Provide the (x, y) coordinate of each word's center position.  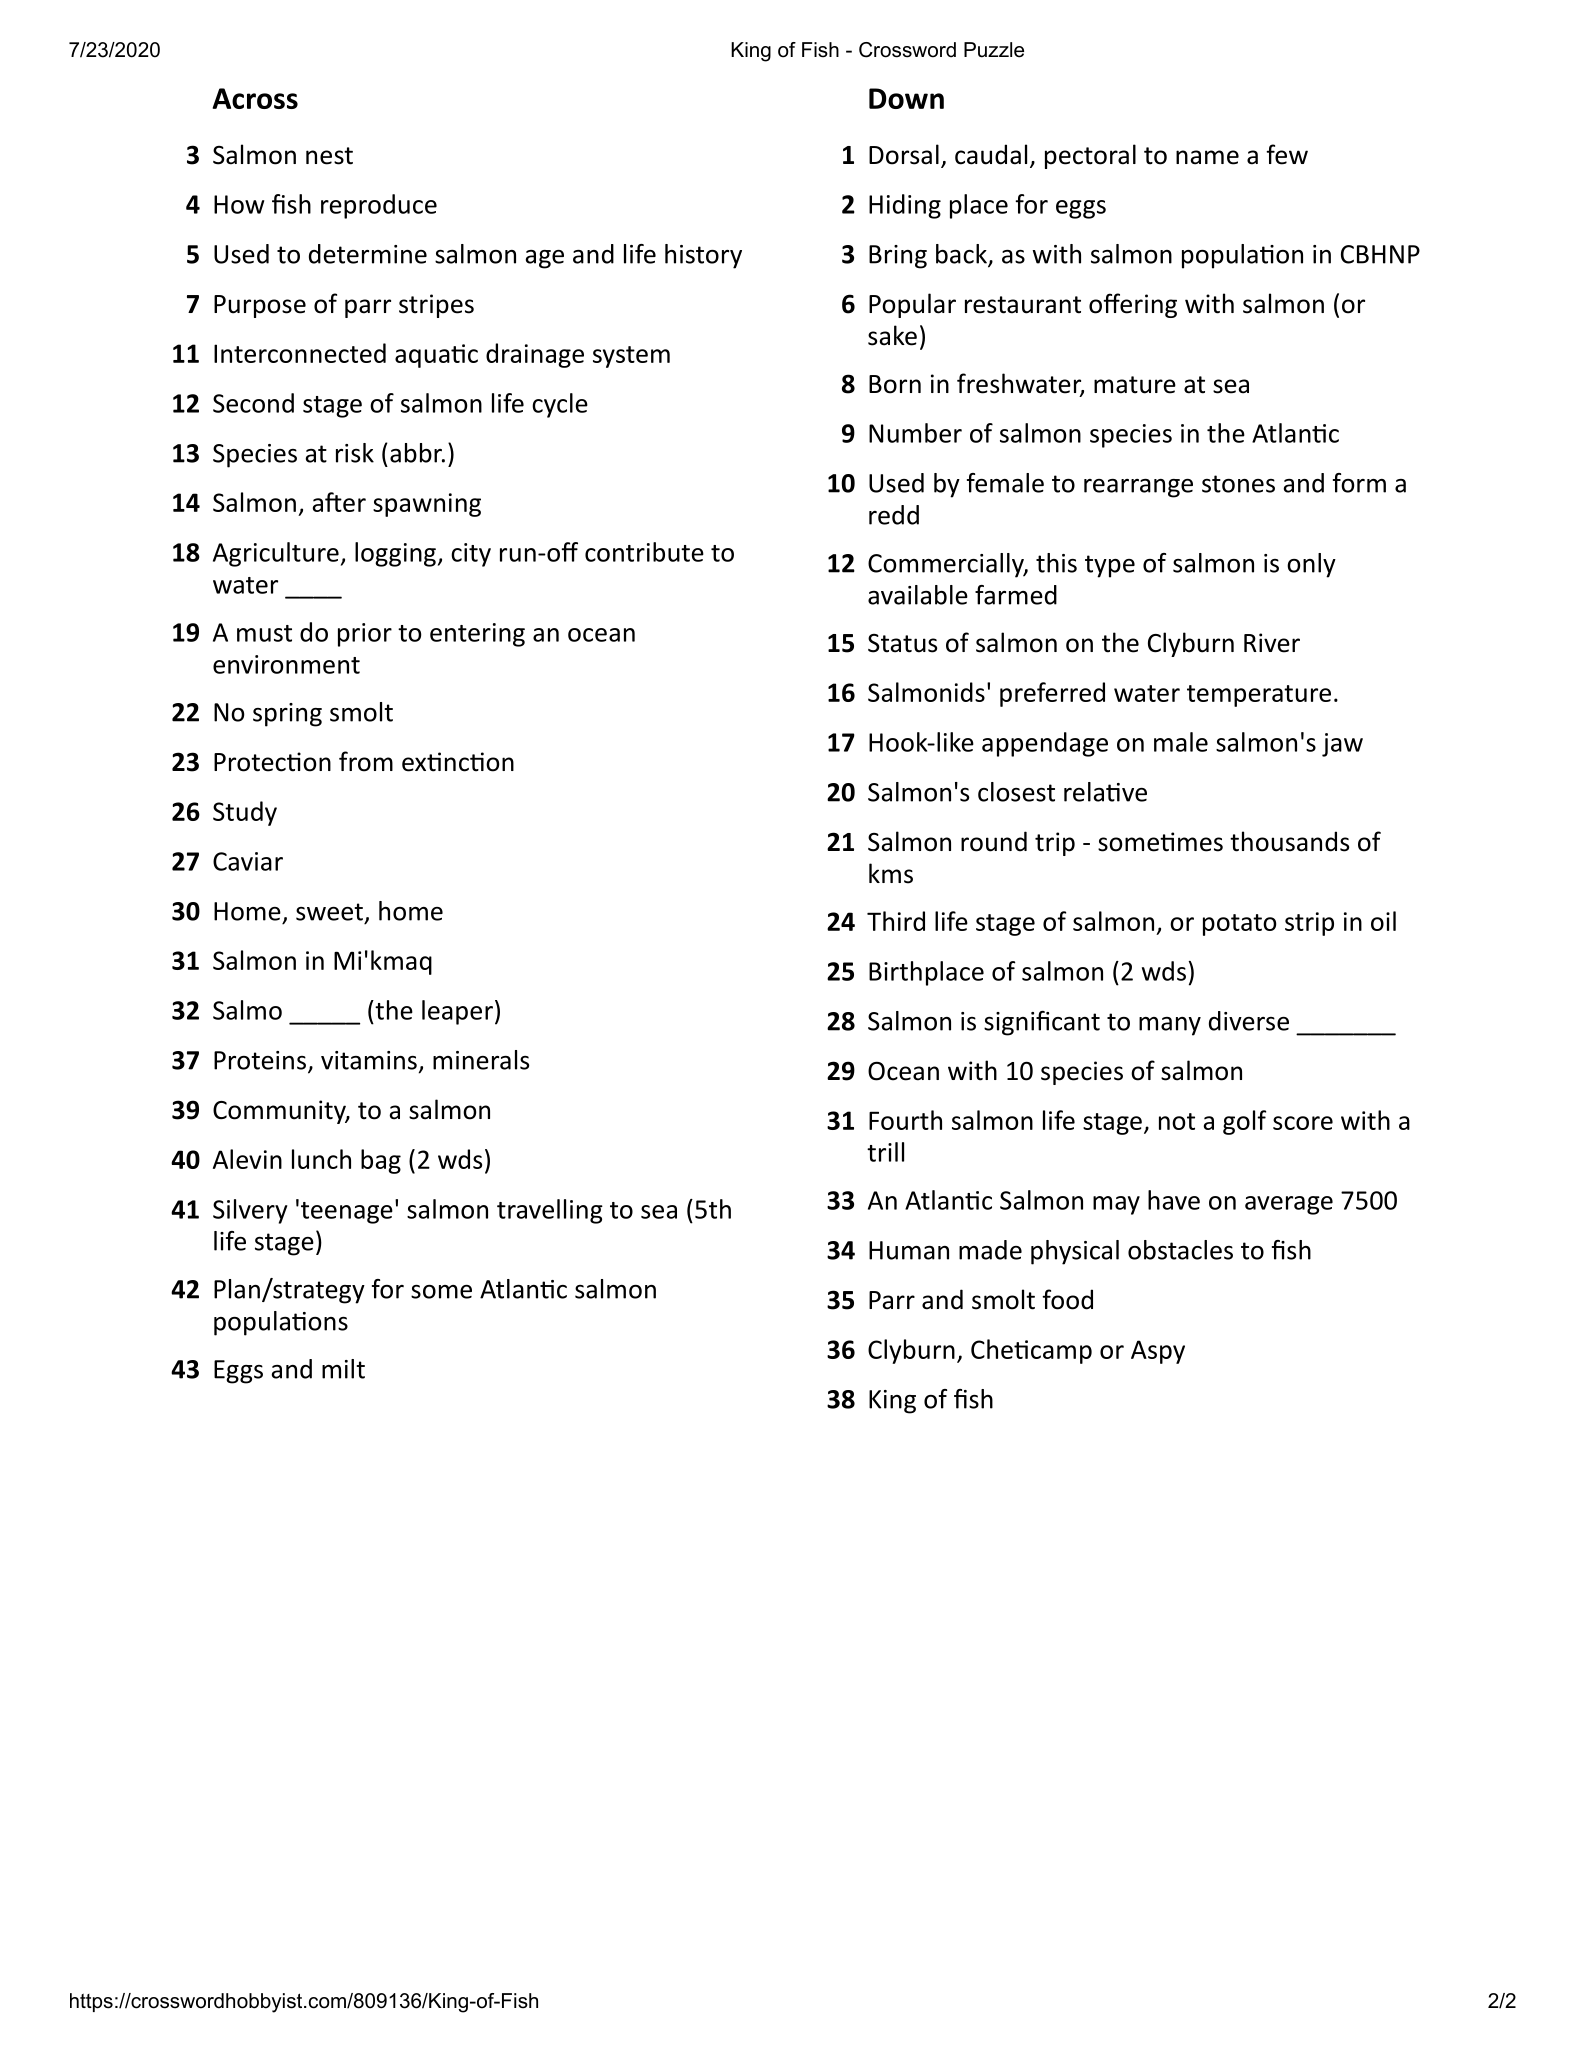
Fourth (905, 1120)
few (1287, 154)
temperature (1259, 696)
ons (328, 1324)
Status (902, 643)
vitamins (369, 1060)
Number (915, 433)
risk (355, 453)
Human (909, 1250)
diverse (1249, 1021)
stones (1238, 484)
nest (329, 156)
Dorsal (904, 154)
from (366, 761)
